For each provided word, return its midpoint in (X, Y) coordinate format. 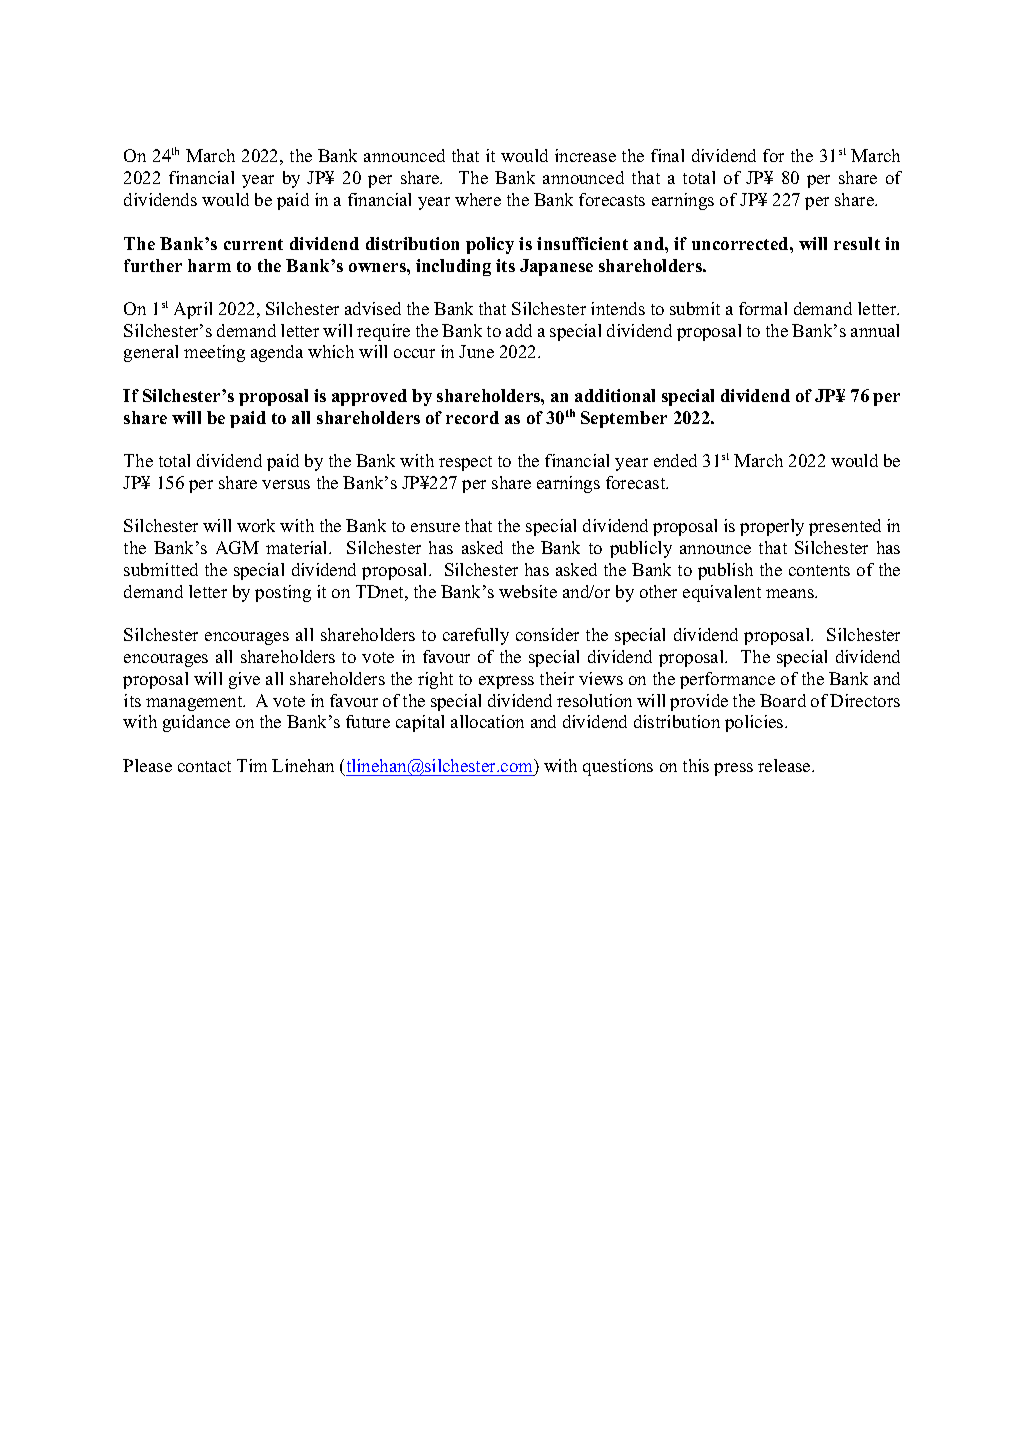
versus (286, 484)
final (667, 155)
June (476, 351)
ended (675, 460)
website (528, 591)
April (193, 310)
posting (283, 593)
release (785, 765)
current (253, 244)
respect (465, 463)
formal (763, 308)
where (478, 199)
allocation (487, 721)
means (791, 593)
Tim (252, 765)
